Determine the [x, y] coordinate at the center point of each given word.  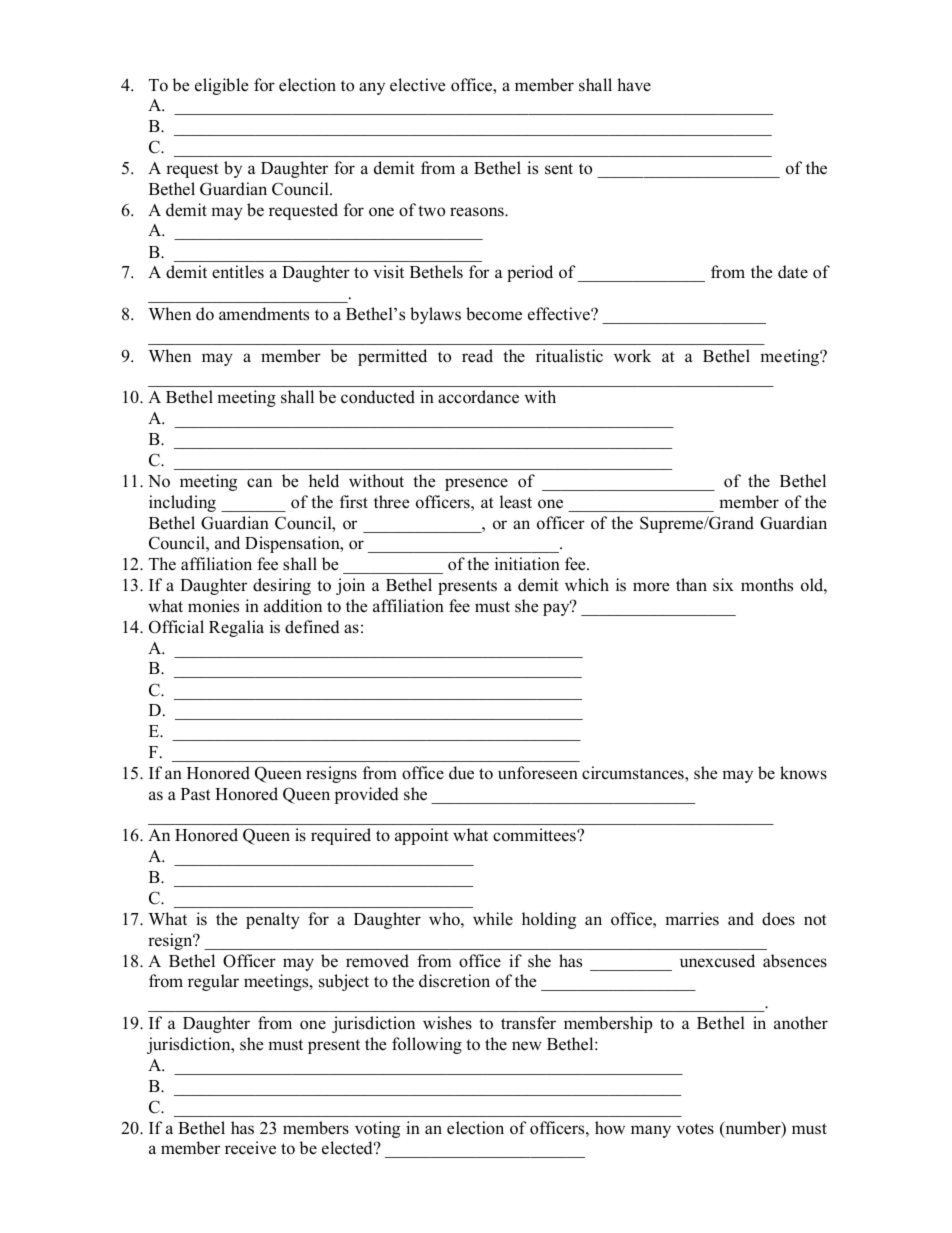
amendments [264, 314]
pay [557, 609]
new [527, 1046]
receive [250, 1148]
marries [692, 919]
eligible [222, 86]
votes [695, 1129]
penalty [273, 920]
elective [418, 85]
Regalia [236, 628]
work [632, 356]
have [634, 84]
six [723, 585]
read [477, 356]
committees [535, 835]
